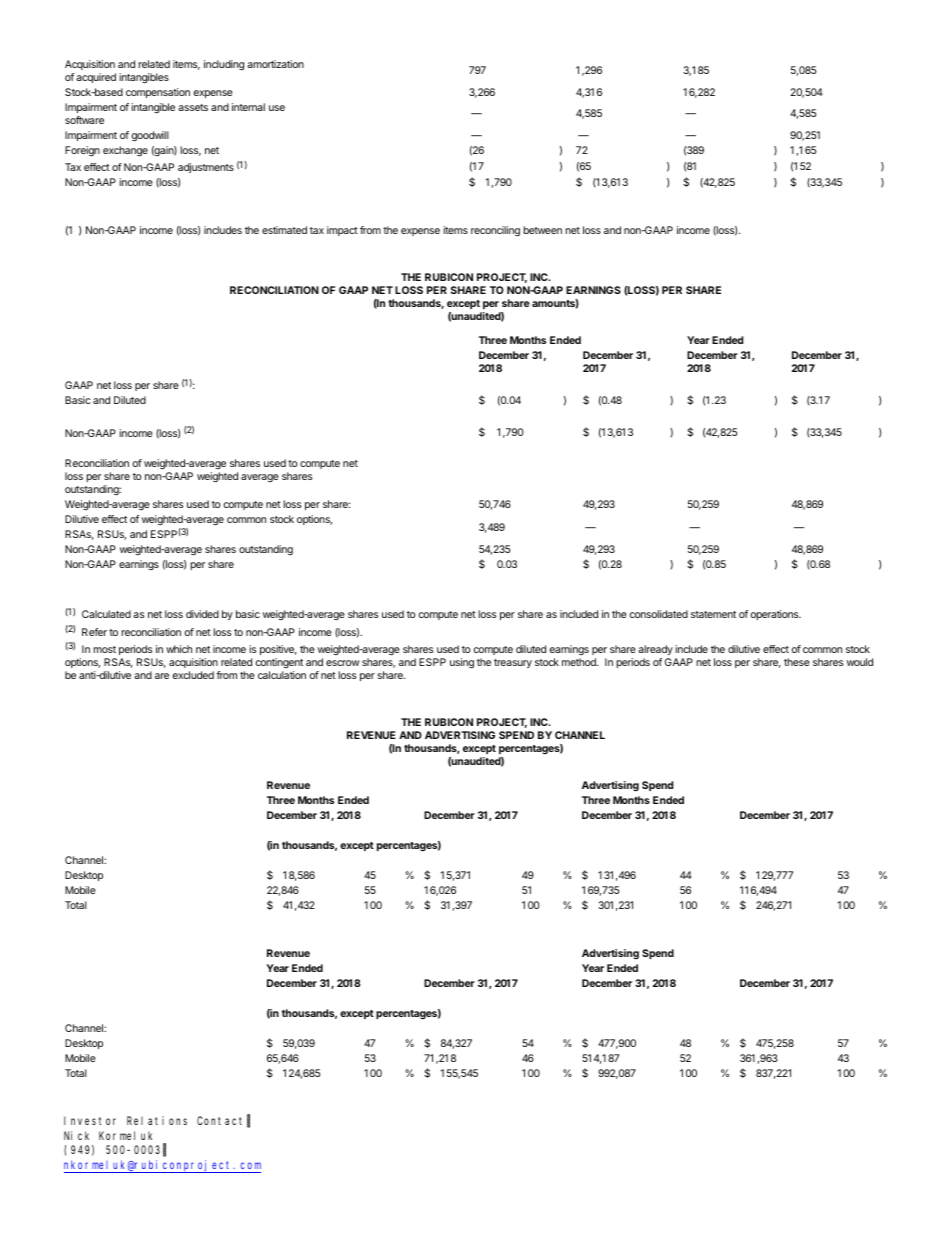 The width and height of the screenshot is (952, 1233). What do you see at coordinates (158, 93) in the screenshot?
I see `compensation` at bounding box center [158, 93].
